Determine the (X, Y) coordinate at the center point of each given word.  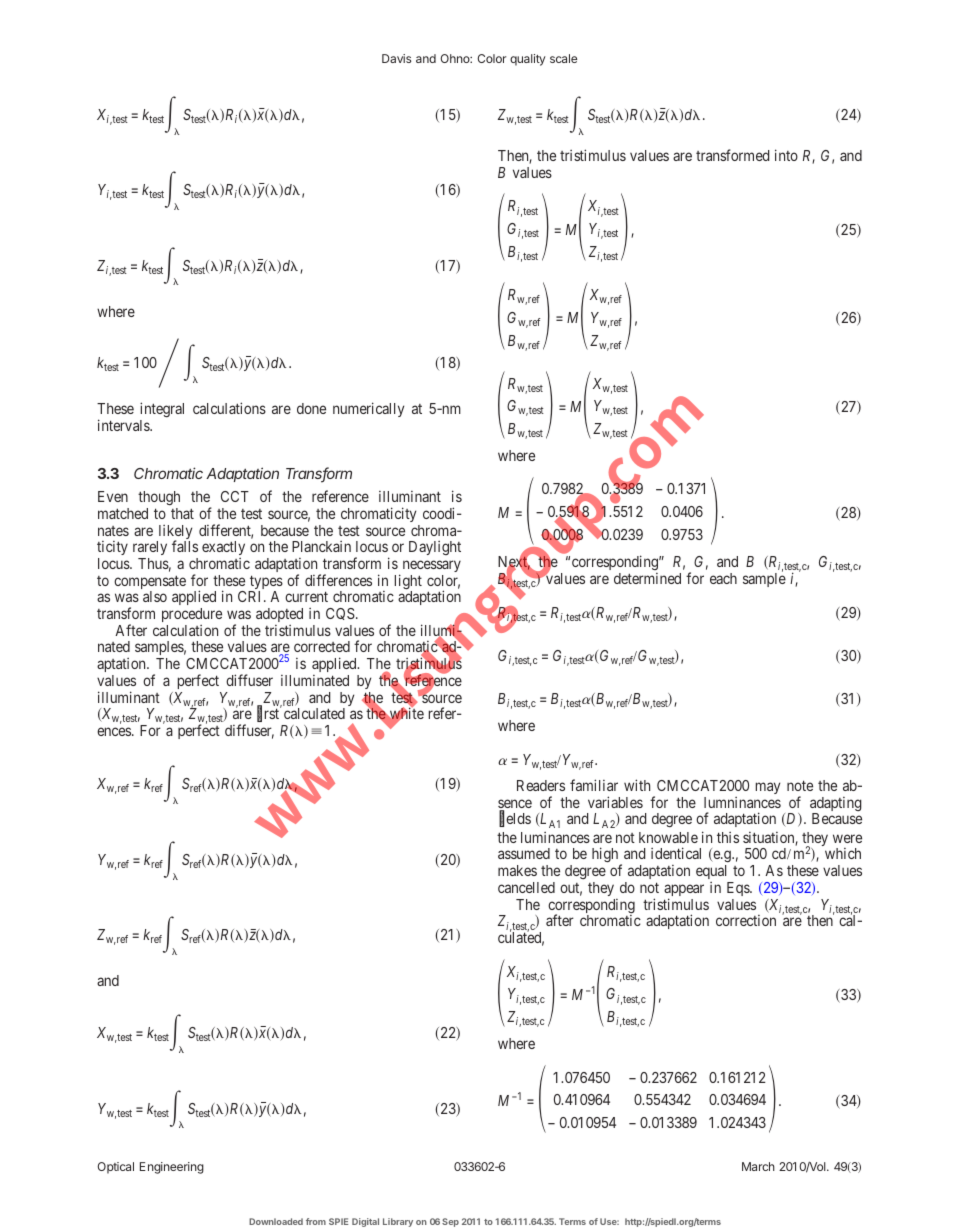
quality (528, 60)
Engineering (172, 1168)
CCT (235, 496)
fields (515, 819)
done (311, 408)
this (728, 837)
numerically (368, 409)
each (723, 578)
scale (563, 58)
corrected (322, 646)
